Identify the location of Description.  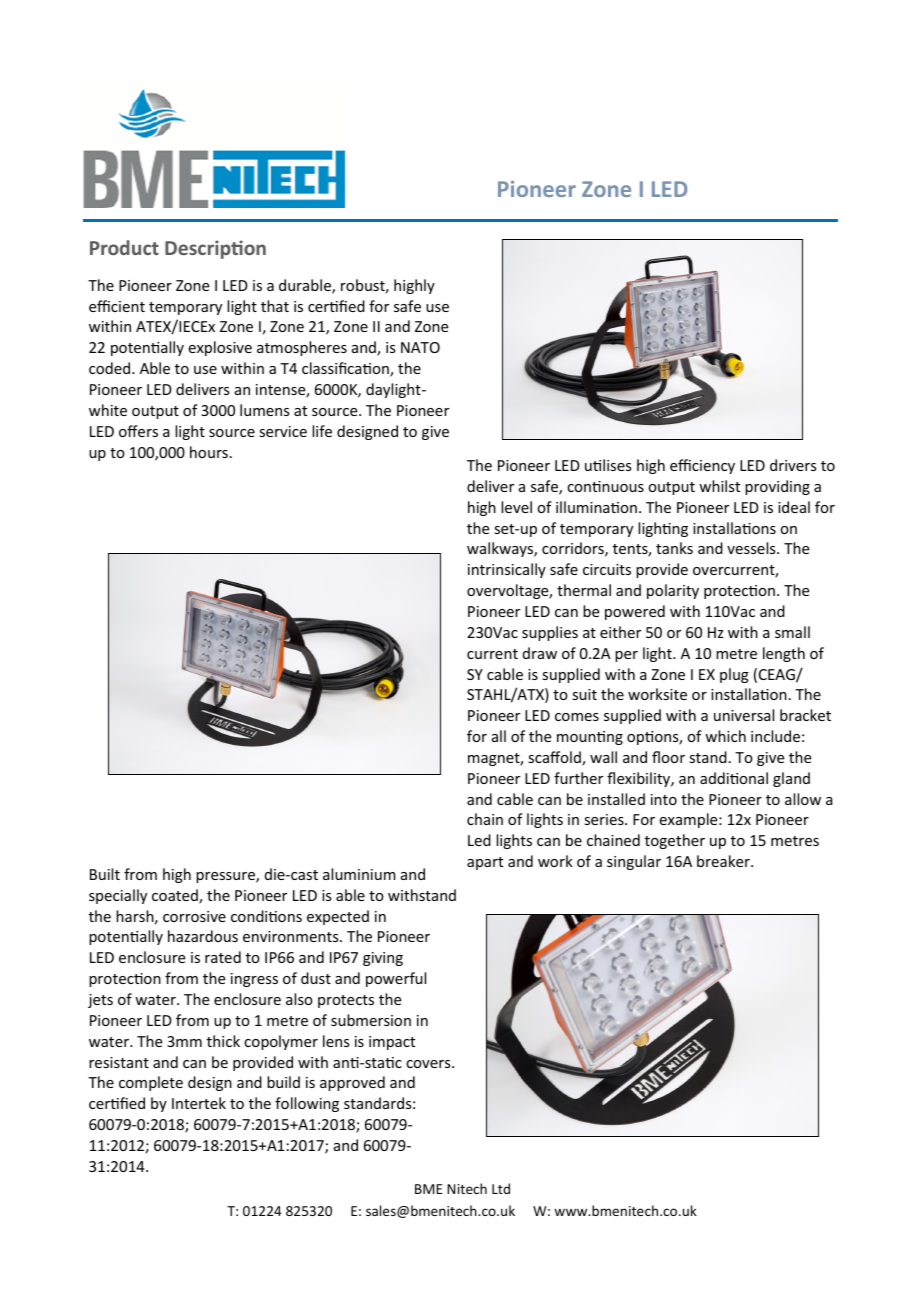
(215, 249).
